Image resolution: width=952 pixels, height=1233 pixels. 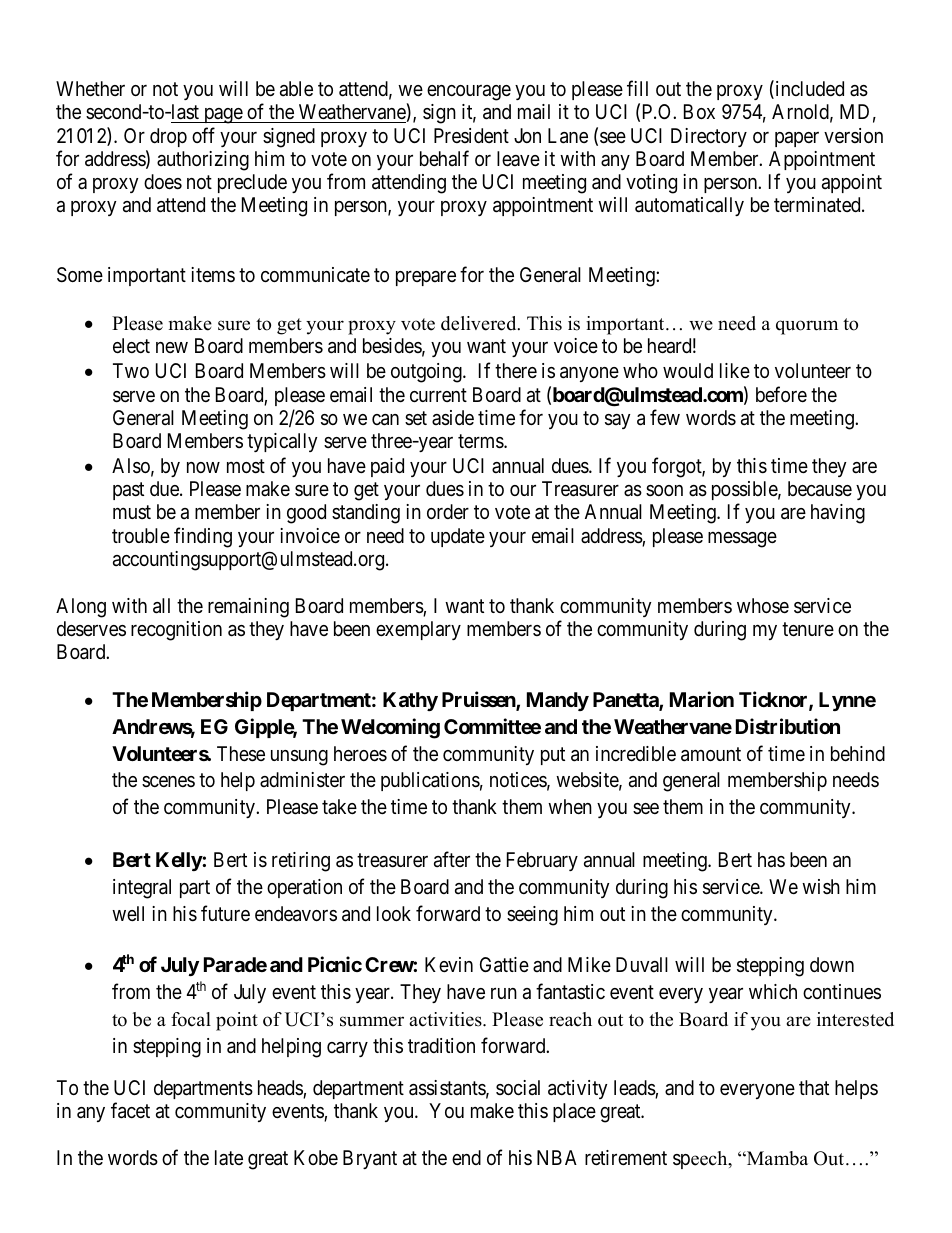 What do you see at coordinates (172, 347) in the document?
I see `new` at bounding box center [172, 347].
